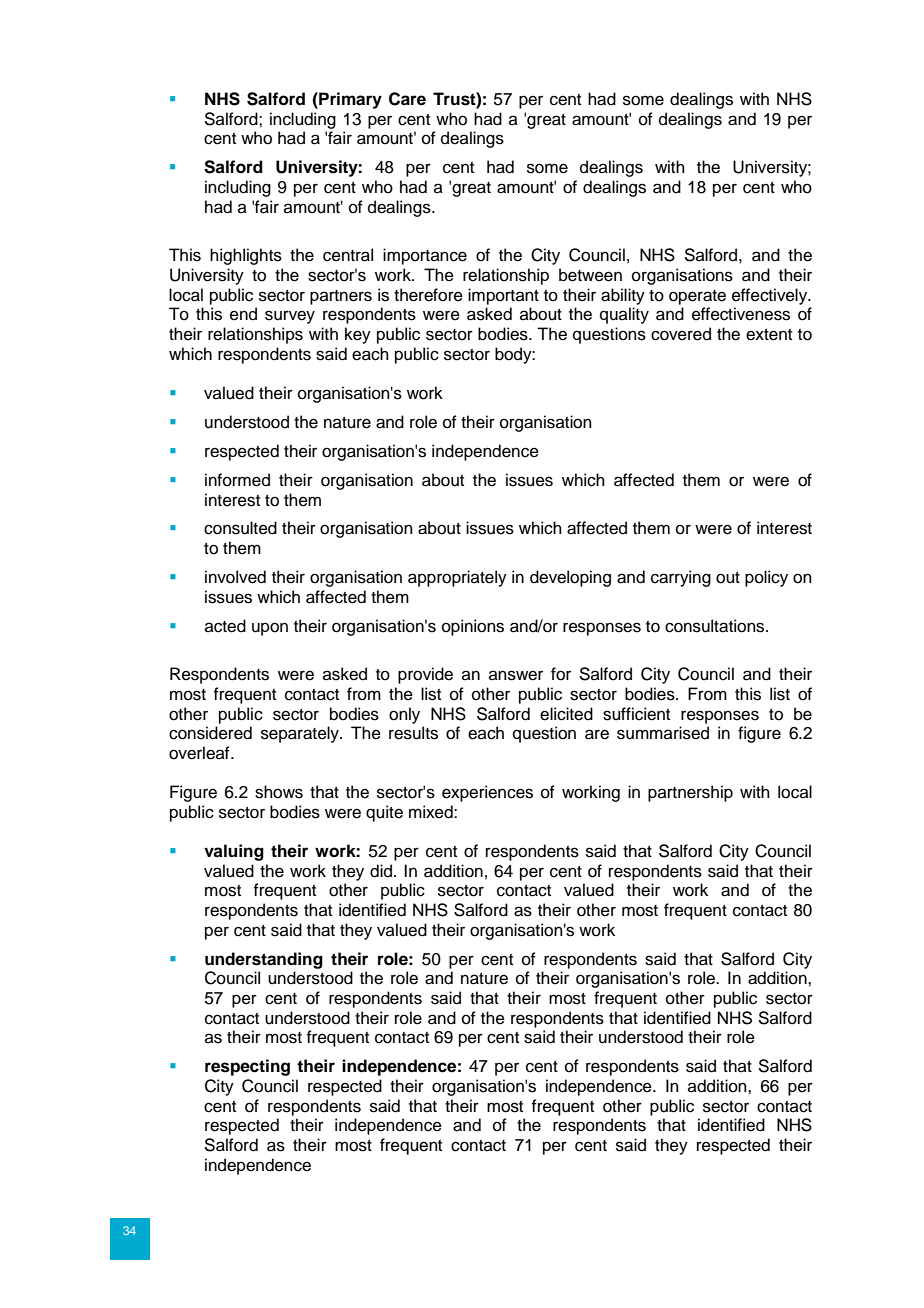 The height and width of the document is (1308, 924). I want to click on summarised, so click(663, 733).
